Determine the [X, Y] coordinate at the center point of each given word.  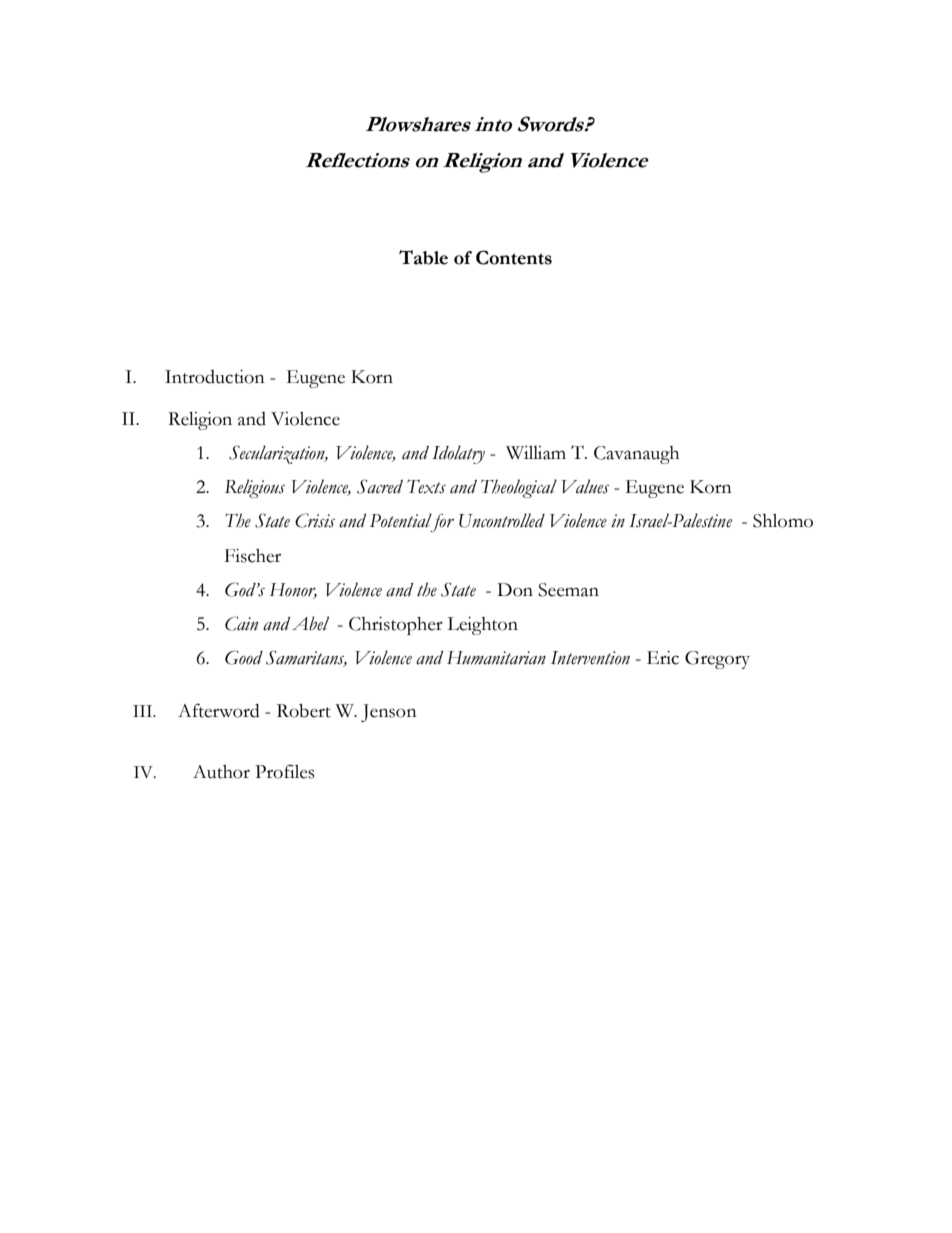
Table [423, 257]
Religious [255, 488]
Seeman [568, 590]
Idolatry [458, 454]
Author [221, 772]
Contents [514, 257]
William [536, 453]
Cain [241, 623]
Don [515, 590]
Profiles [285, 771]
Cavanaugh [636, 455]
